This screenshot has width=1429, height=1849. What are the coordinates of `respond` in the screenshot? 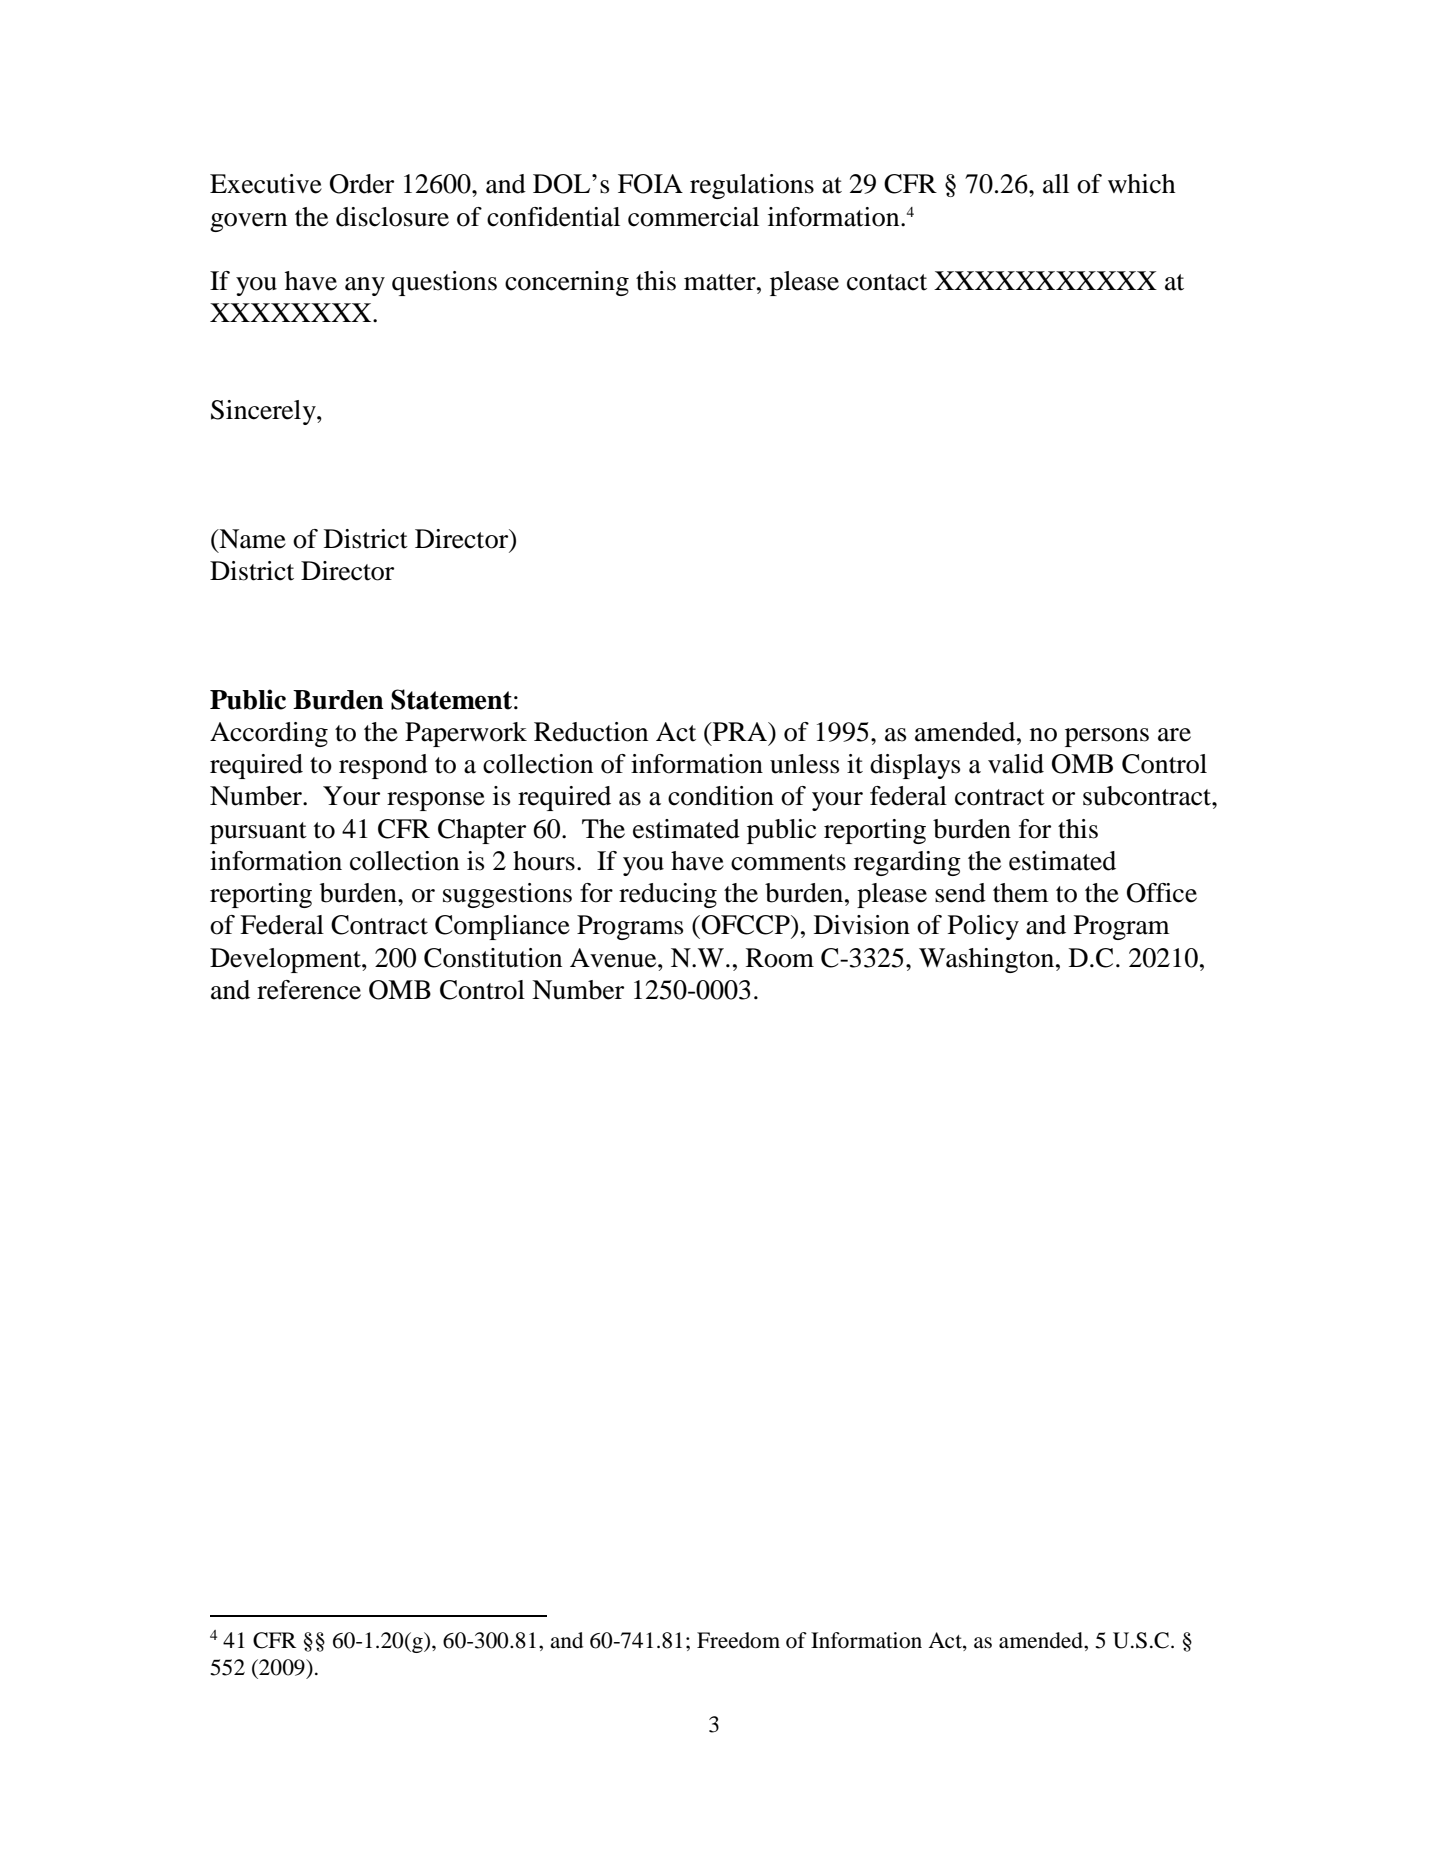 It's located at (383, 766).
